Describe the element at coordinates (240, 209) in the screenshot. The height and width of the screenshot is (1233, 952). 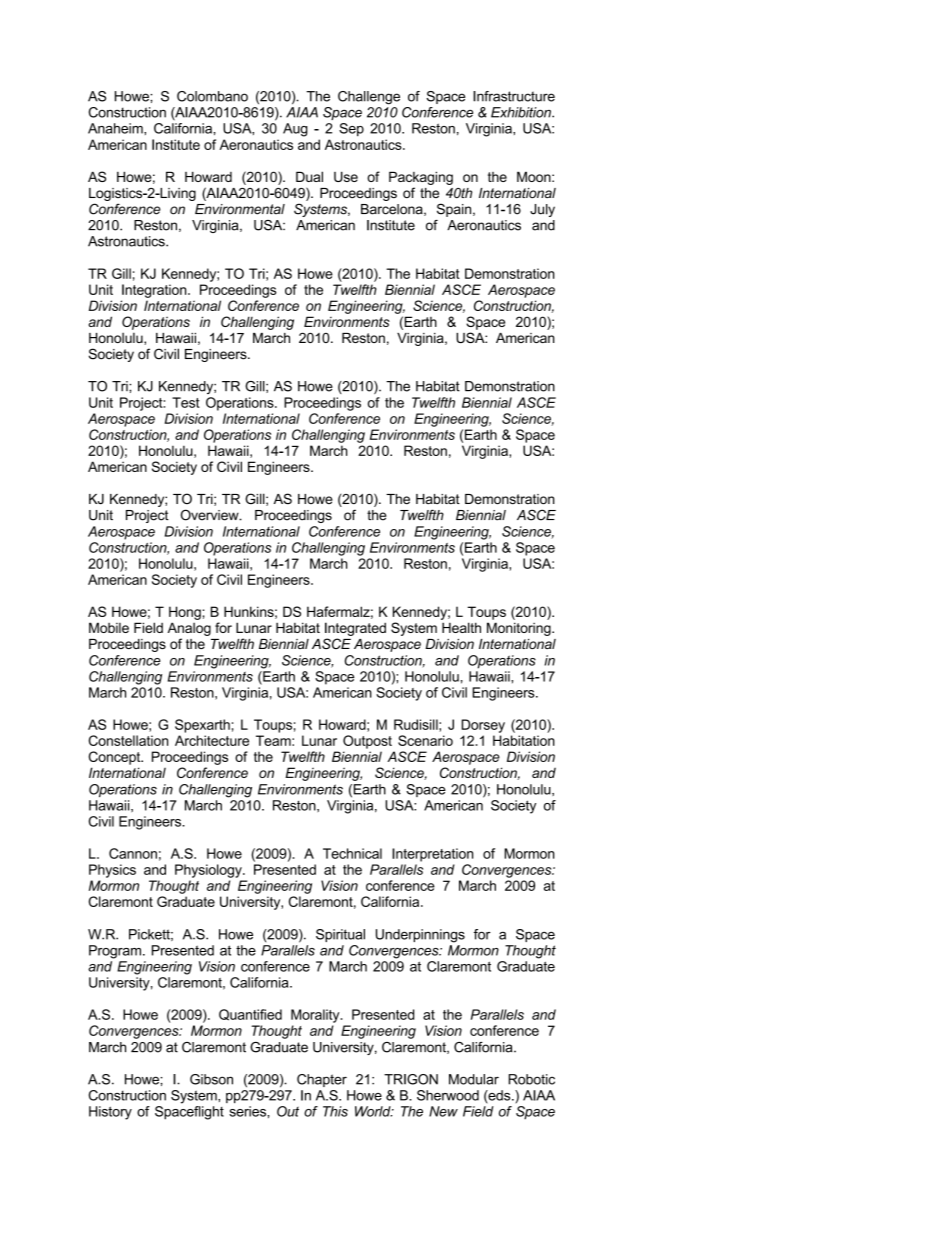
I see `Environmental` at that location.
